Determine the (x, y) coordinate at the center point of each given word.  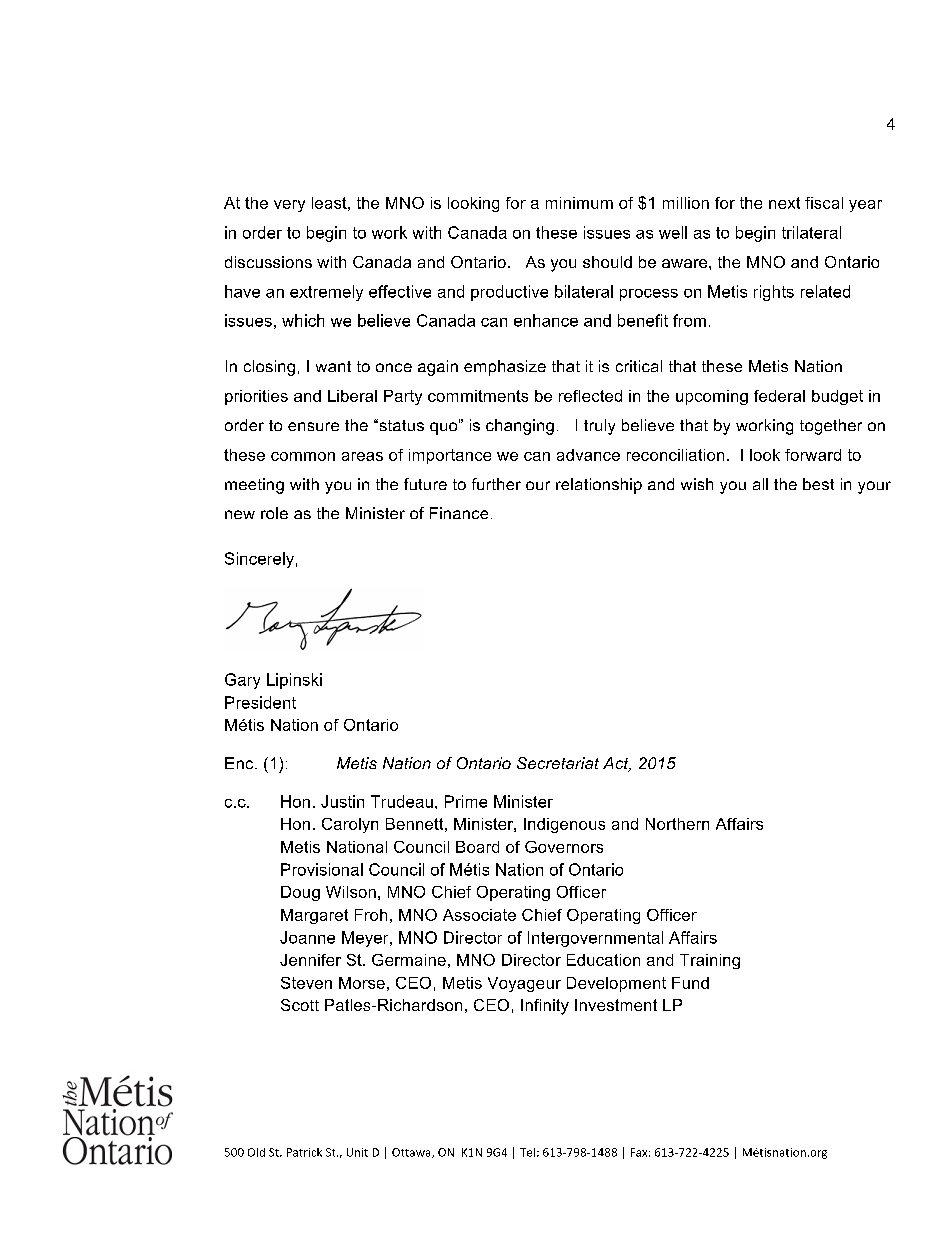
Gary (242, 681)
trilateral (811, 232)
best (818, 484)
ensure (313, 426)
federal (779, 396)
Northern (677, 824)
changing (520, 427)
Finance (459, 513)
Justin (342, 801)
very (289, 206)
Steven (306, 983)
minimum (579, 203)
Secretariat (558, 763)
